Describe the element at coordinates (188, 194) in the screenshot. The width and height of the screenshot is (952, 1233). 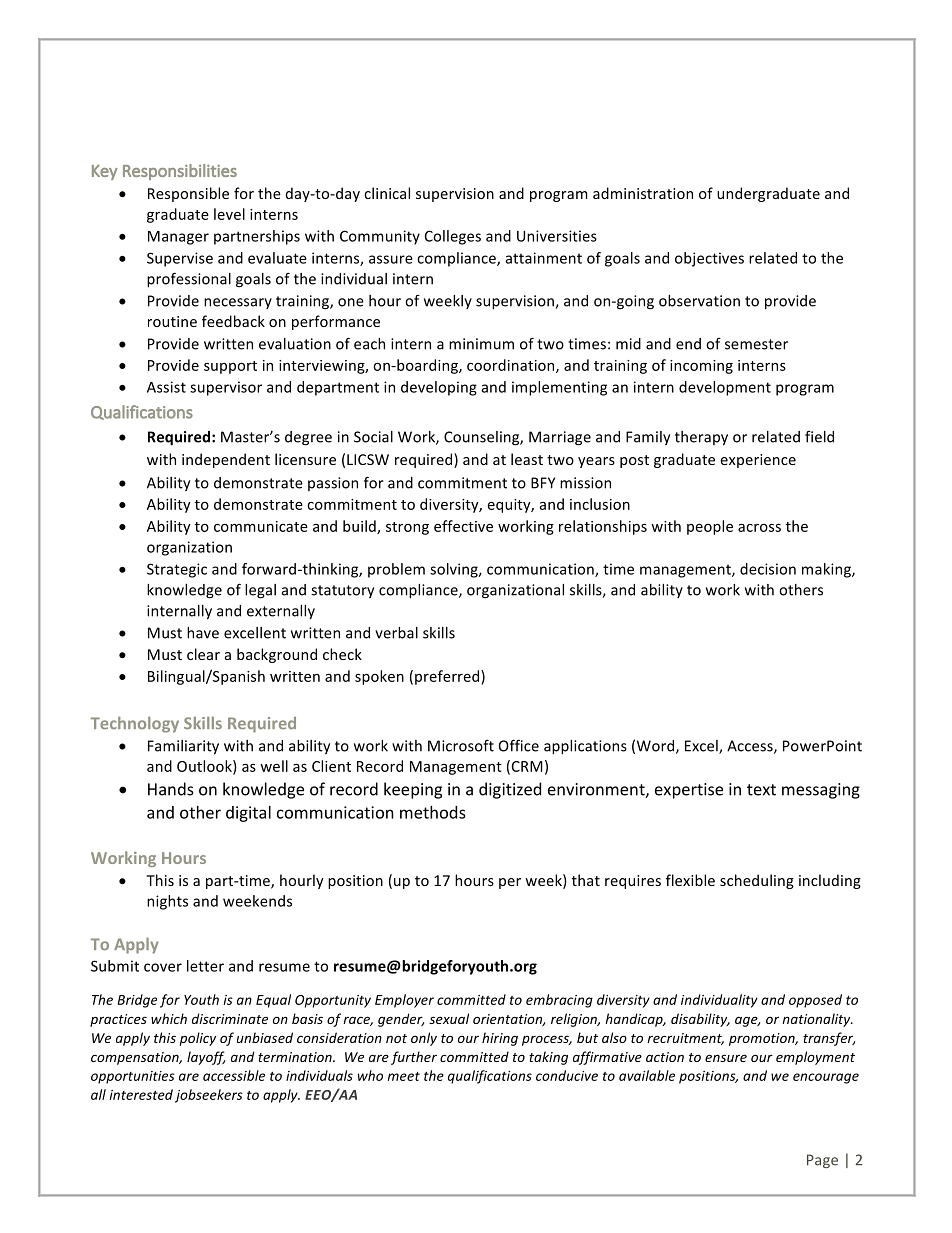
I see `Responsible` at that location.
